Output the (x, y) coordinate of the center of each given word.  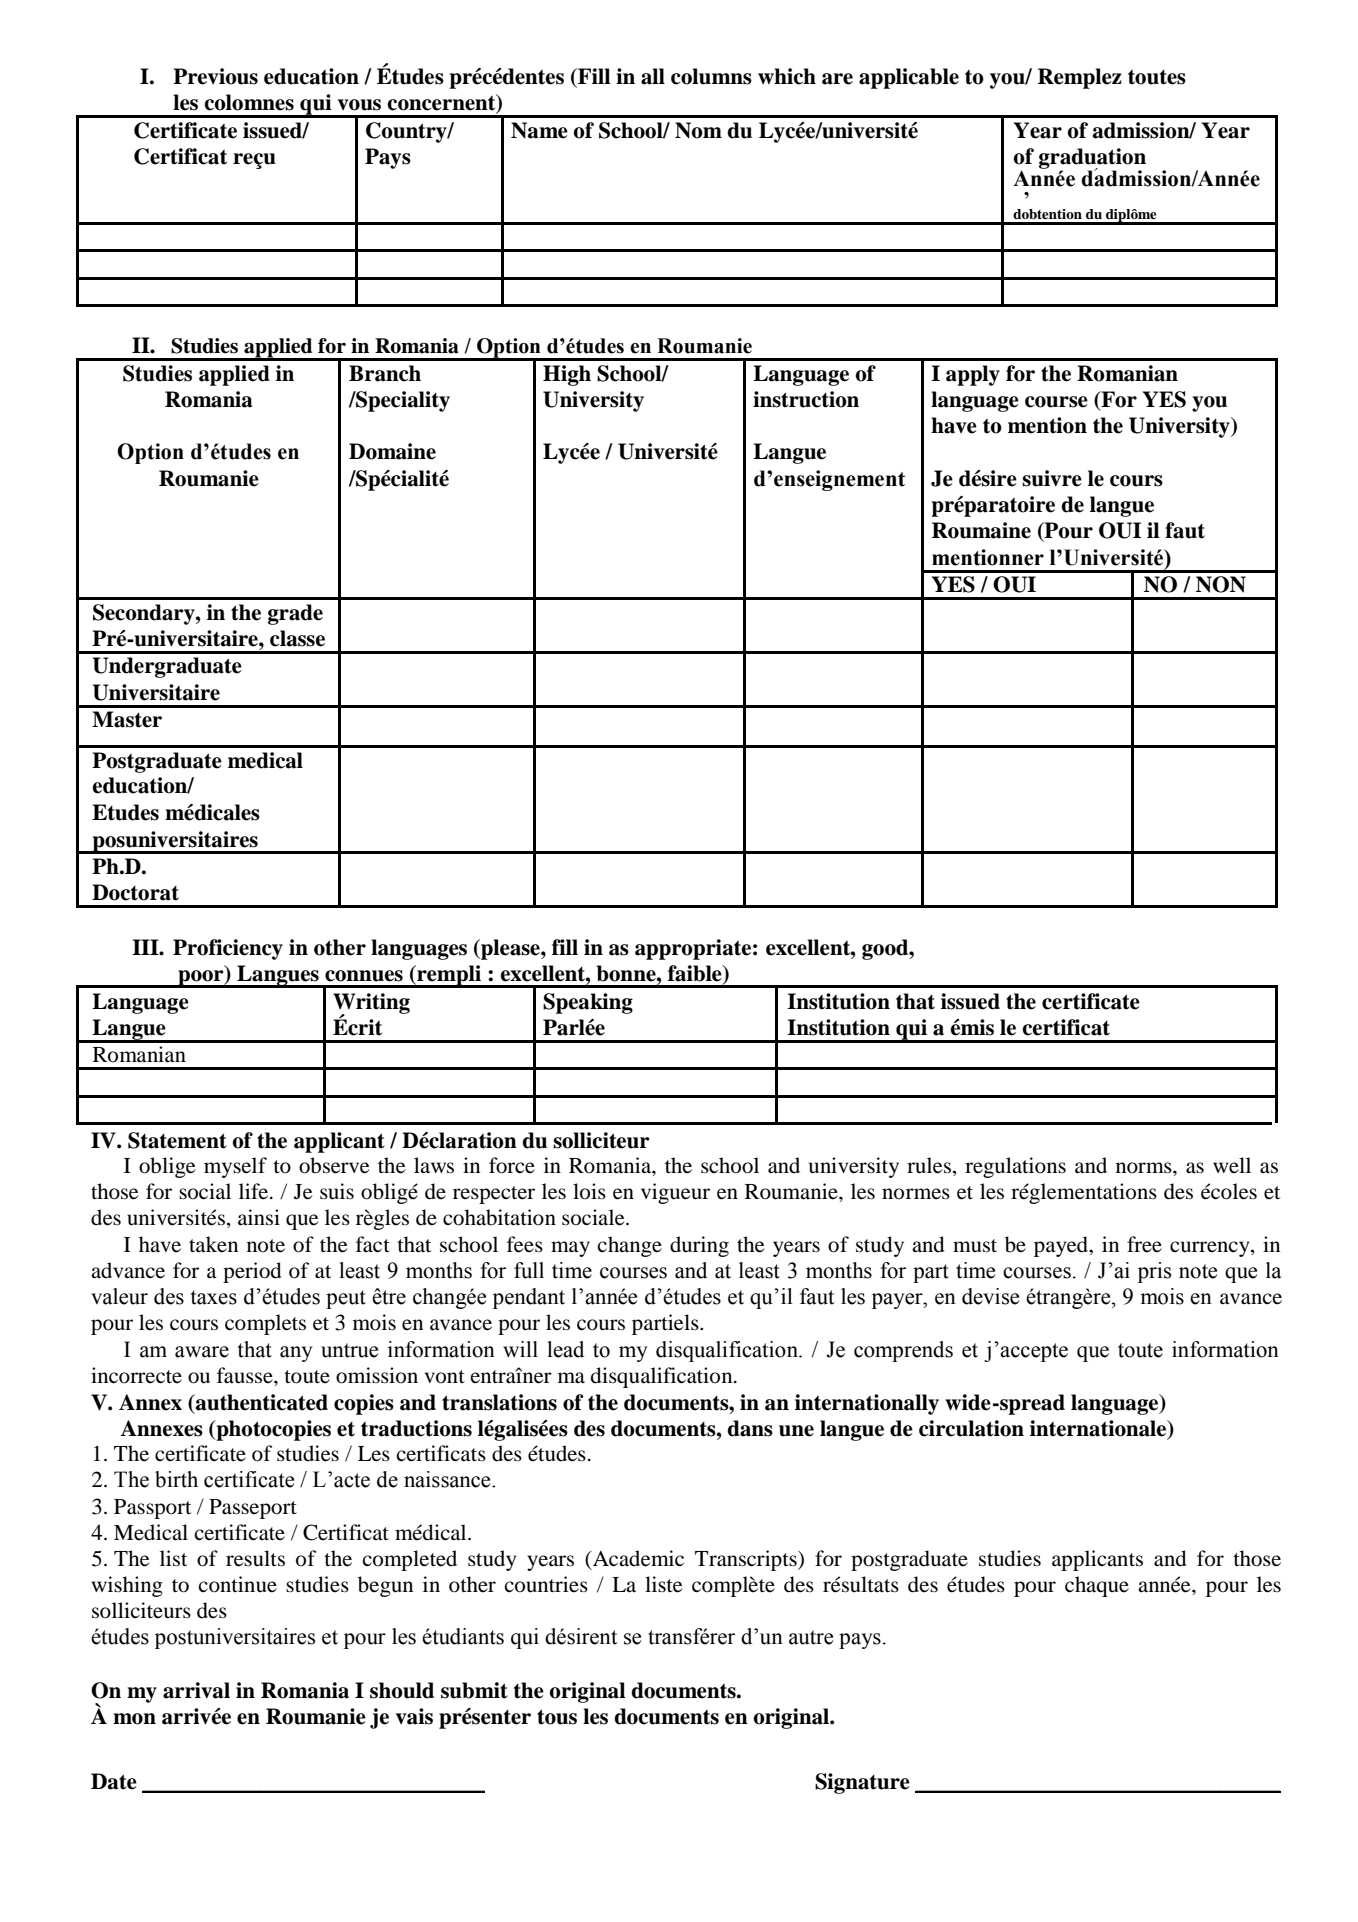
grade (295, 614)
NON (1221, 584)
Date (114, 1781)
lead (565, 1349)
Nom (698, 130)
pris (1154, 1272)
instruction (806, 399)
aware (202, 1352)
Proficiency (228, 949)
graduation (1092, 159)
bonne (627, 973)
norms (1145, 1168)
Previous (215, 76)
